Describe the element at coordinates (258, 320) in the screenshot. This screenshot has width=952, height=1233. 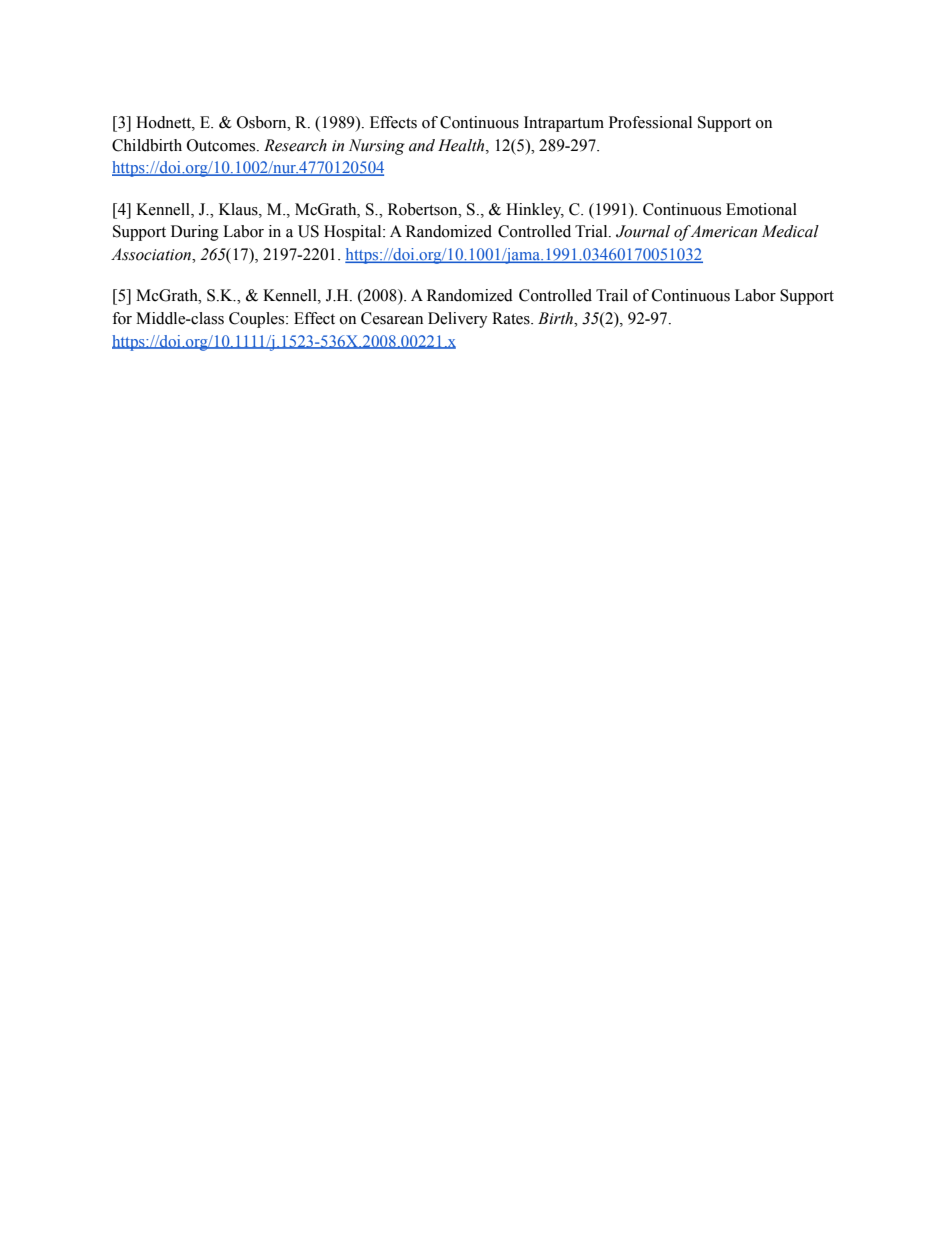
I see `Couples` at that location.
